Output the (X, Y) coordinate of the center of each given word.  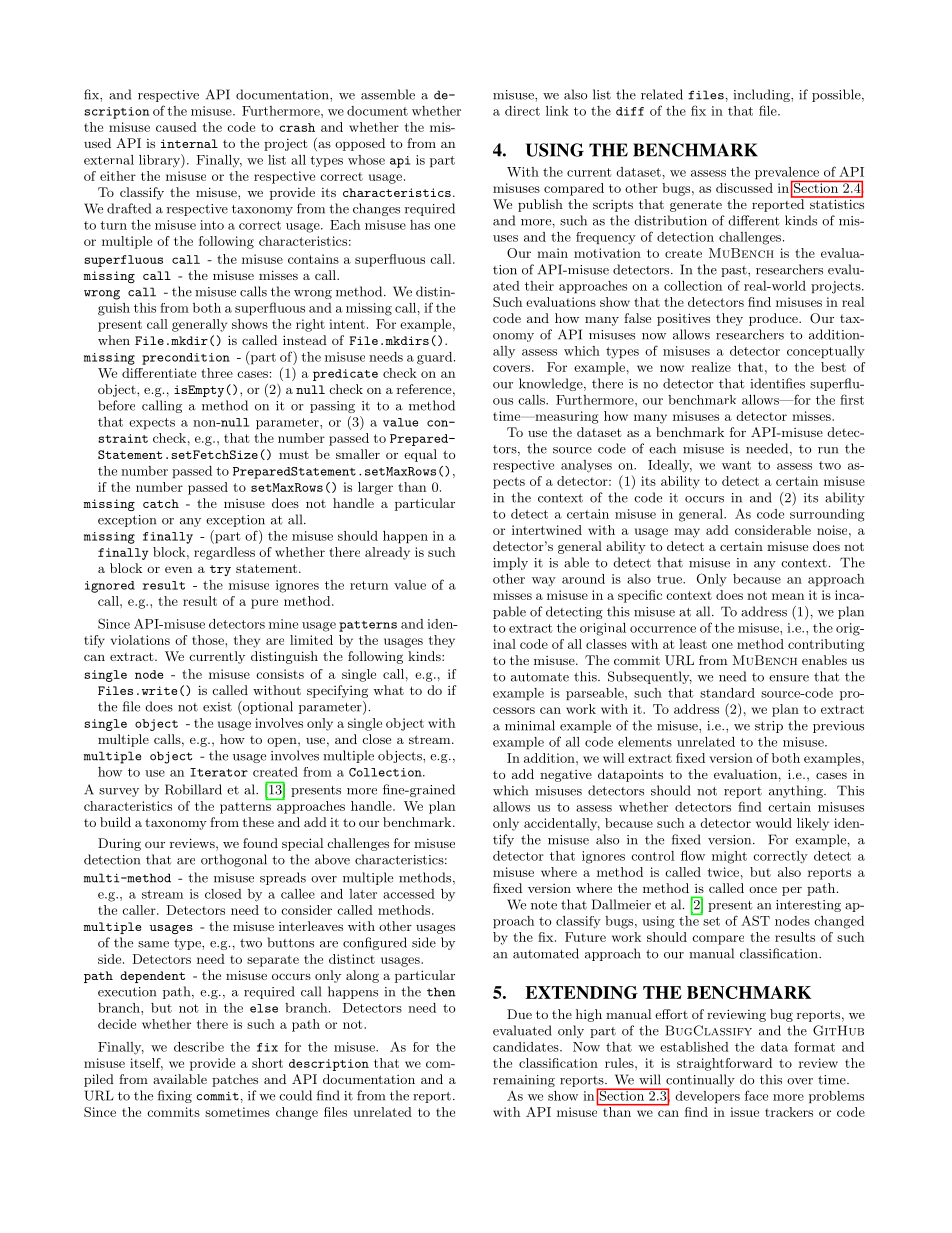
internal (189, 143)
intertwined (547, 530)
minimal (530, 725)
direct (522, 111)
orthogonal (234, 860)
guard (434, 358)
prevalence (788, 174)
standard (727, 693)
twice (723, 872)
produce (774, 319)
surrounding (827, 515)
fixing (175, 1096)
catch (161, 503)
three (217, 373)
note (544, 905)
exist (217, 707)
